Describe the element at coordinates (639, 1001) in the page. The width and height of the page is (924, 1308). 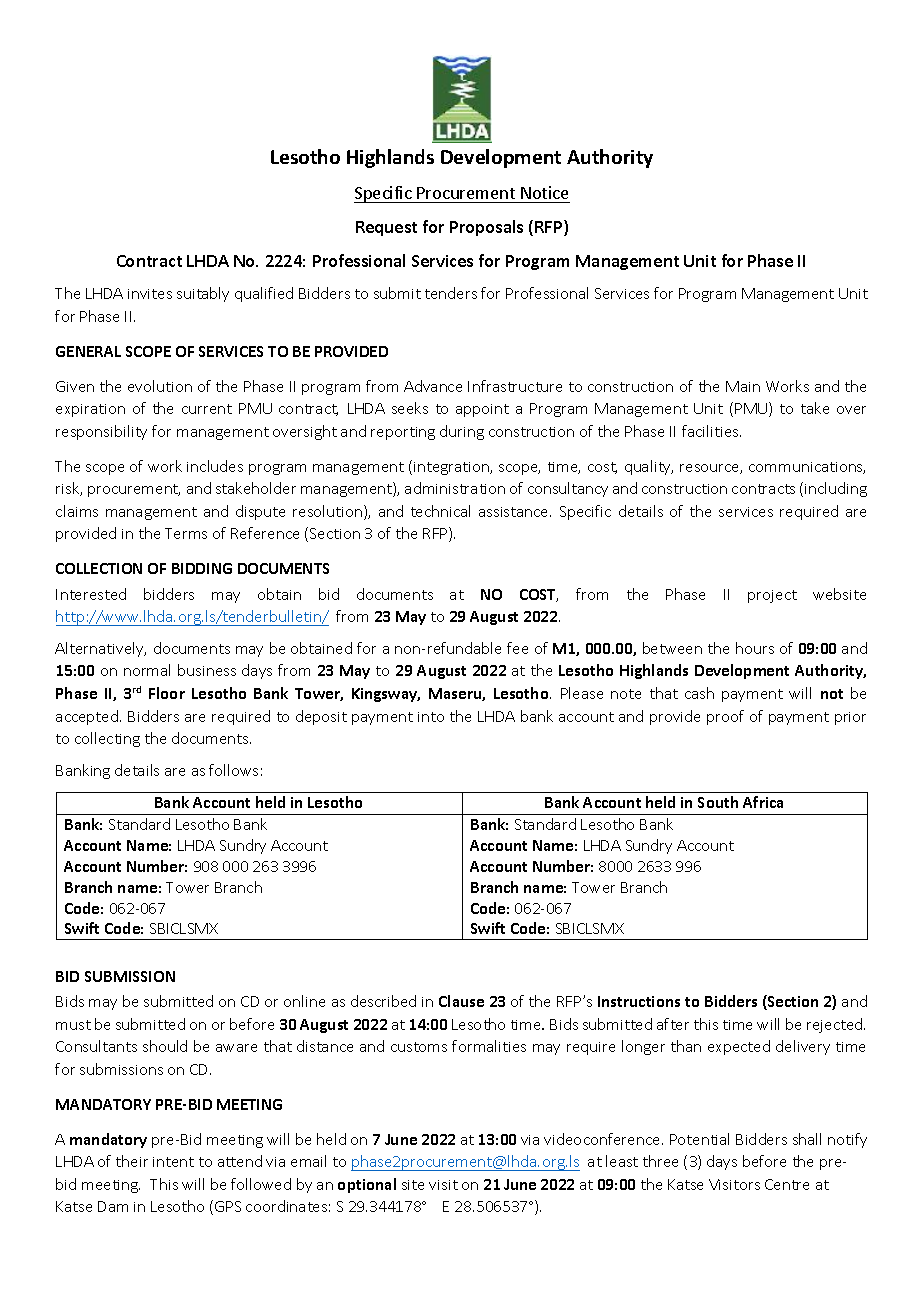
I see `Instructions` at that location.
